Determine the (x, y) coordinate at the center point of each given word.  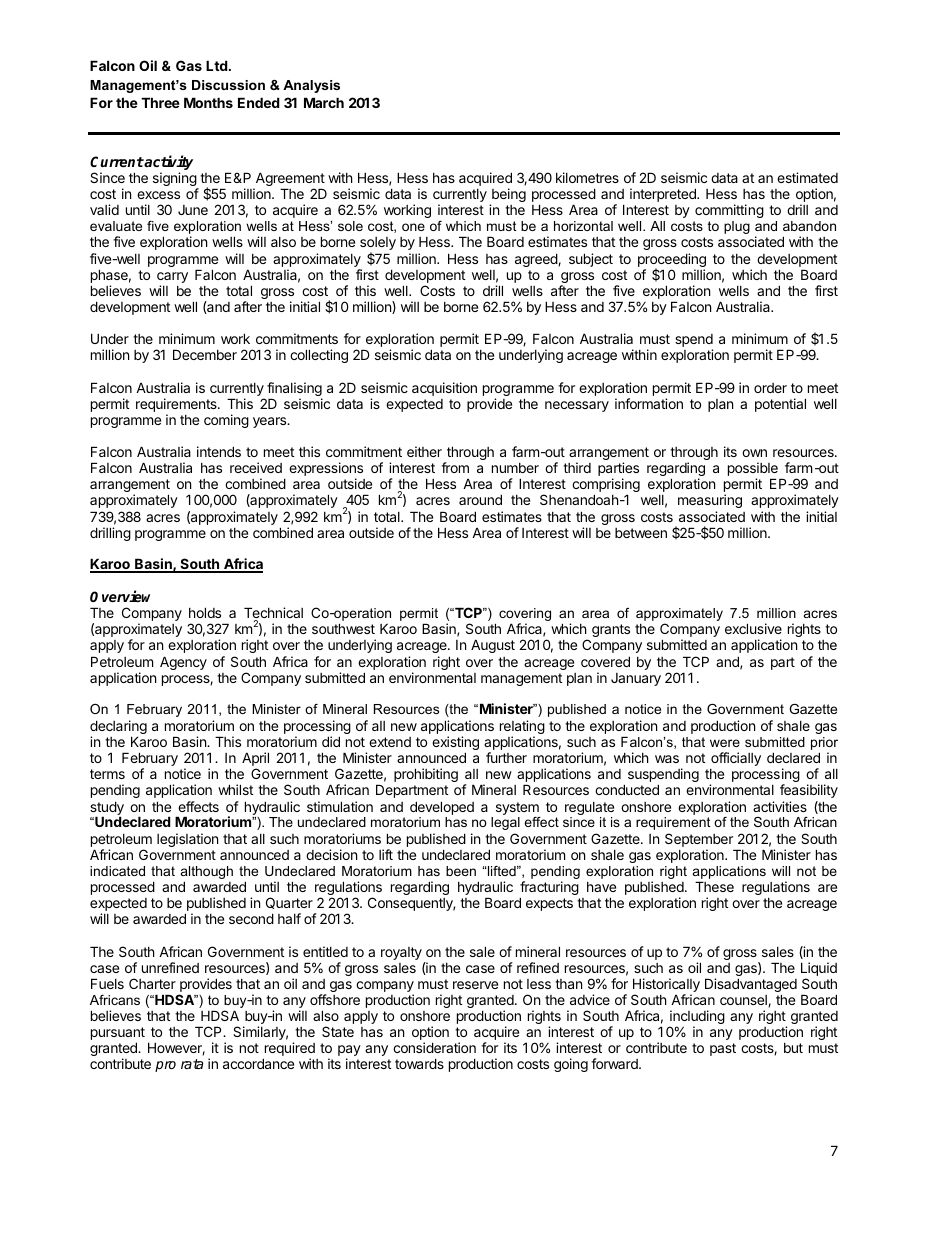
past (723, 1049)
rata (192, 1064)
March (324, 102)
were (725, 743)
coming (226, 421)
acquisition (444, 389)
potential (780, 405)
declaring (118, 728)
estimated (807, 177)
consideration (434, 1047)
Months (208, 102)
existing (455, 744)
